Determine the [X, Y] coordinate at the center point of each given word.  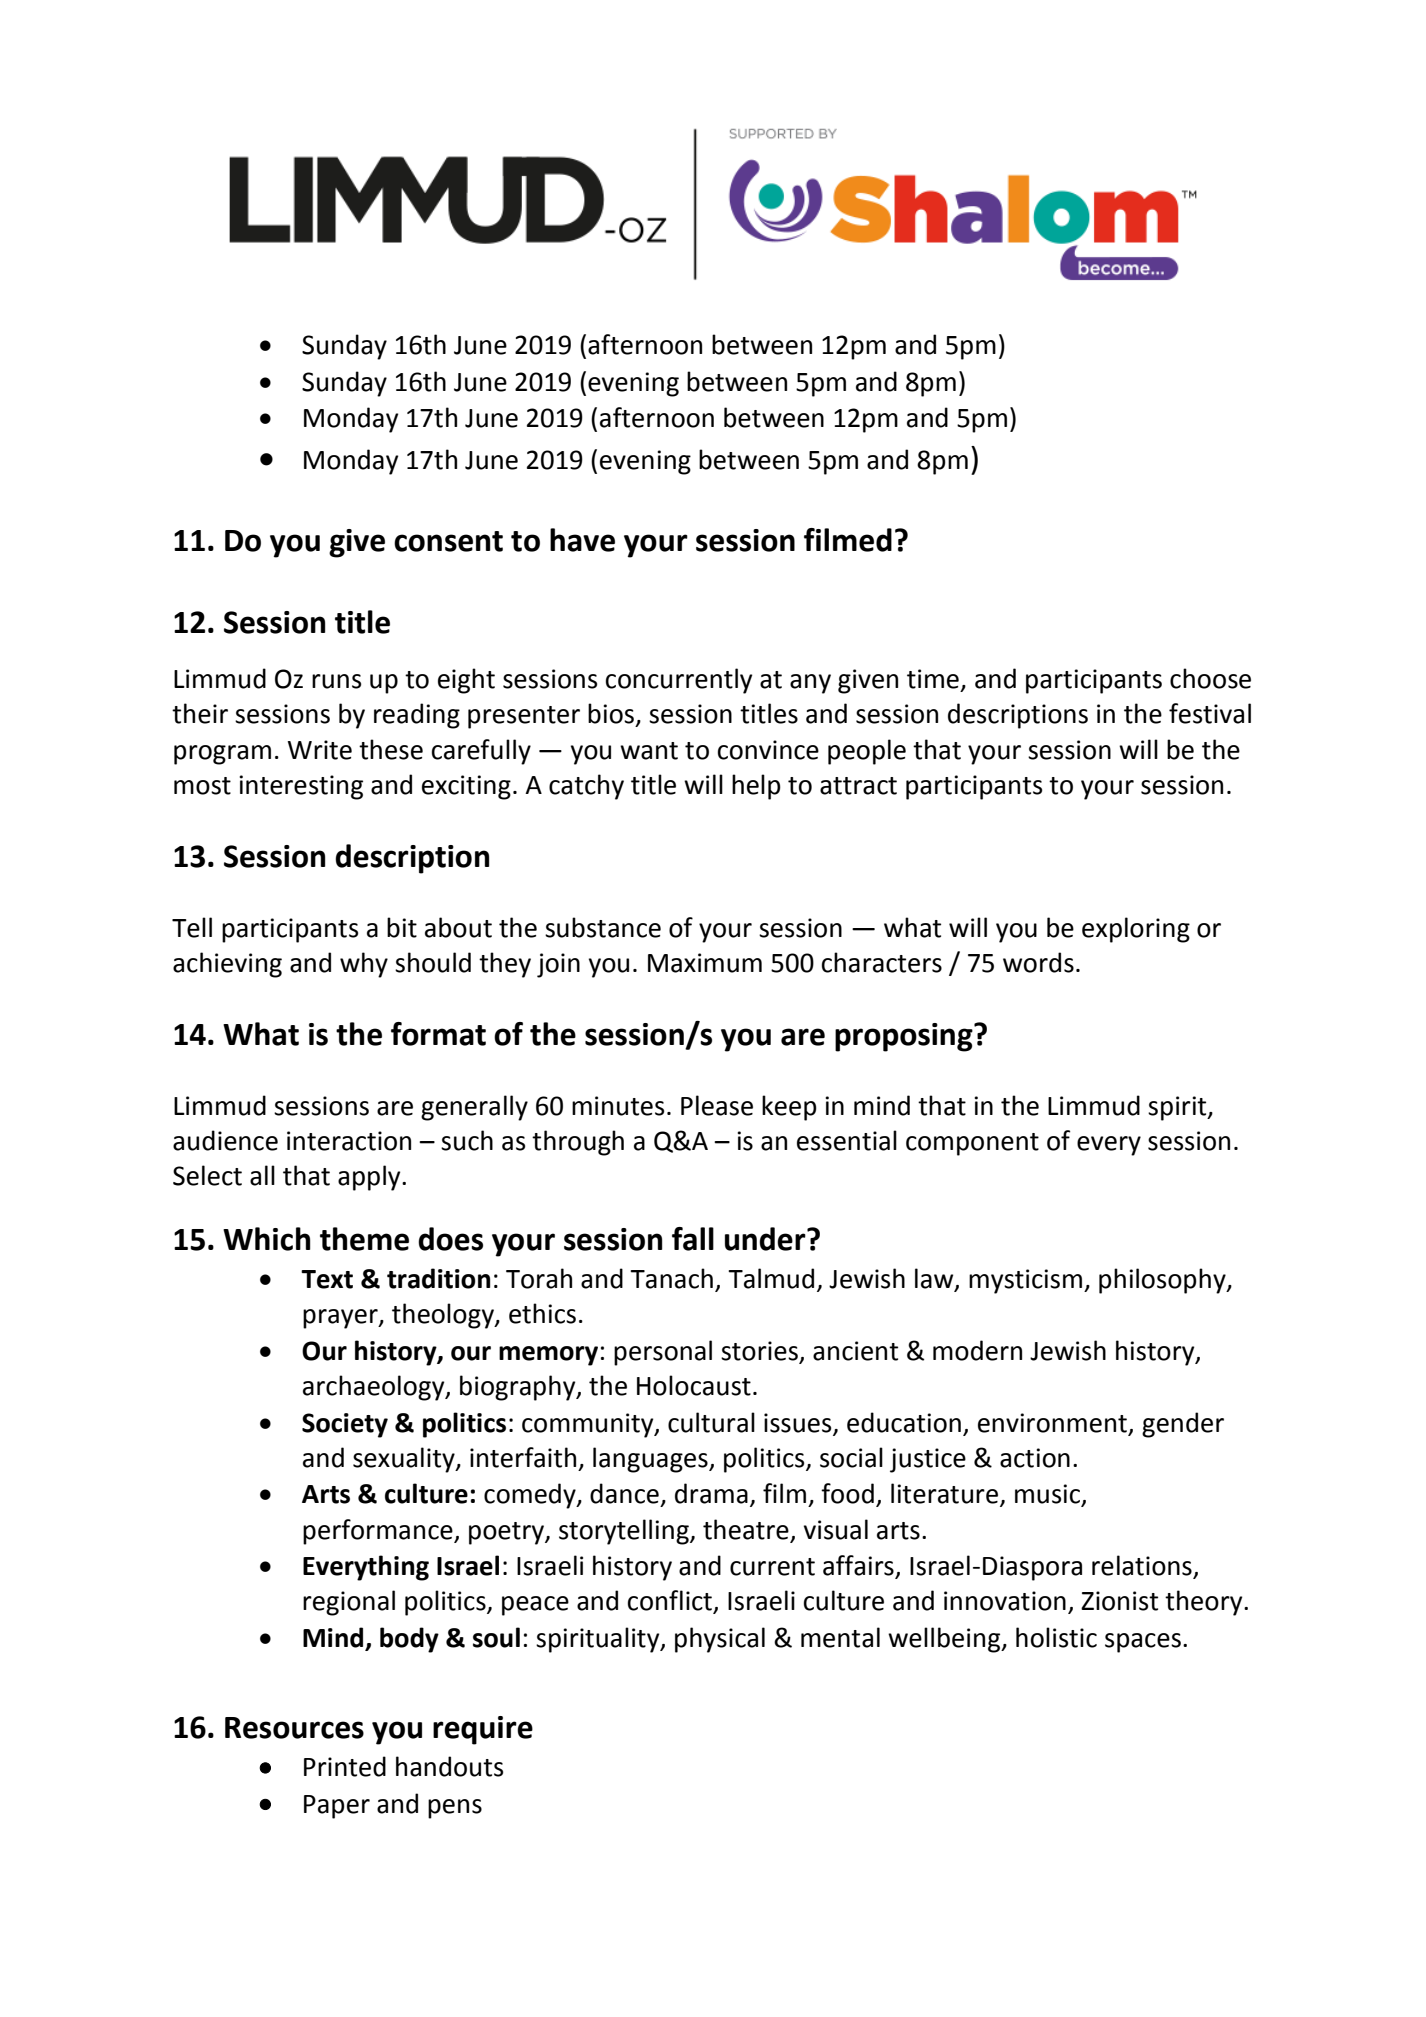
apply [370, 1178]
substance [603, 927]
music [1049, 1495]
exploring [1136, 930]
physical [720, 1640]
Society [345, 1425]
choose [1210, 678]
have [582, 540]
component [972, 1144]
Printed [345, 1766]
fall [693, 1239]
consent [448, 541]
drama [711, 1493]
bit [402, 927]
